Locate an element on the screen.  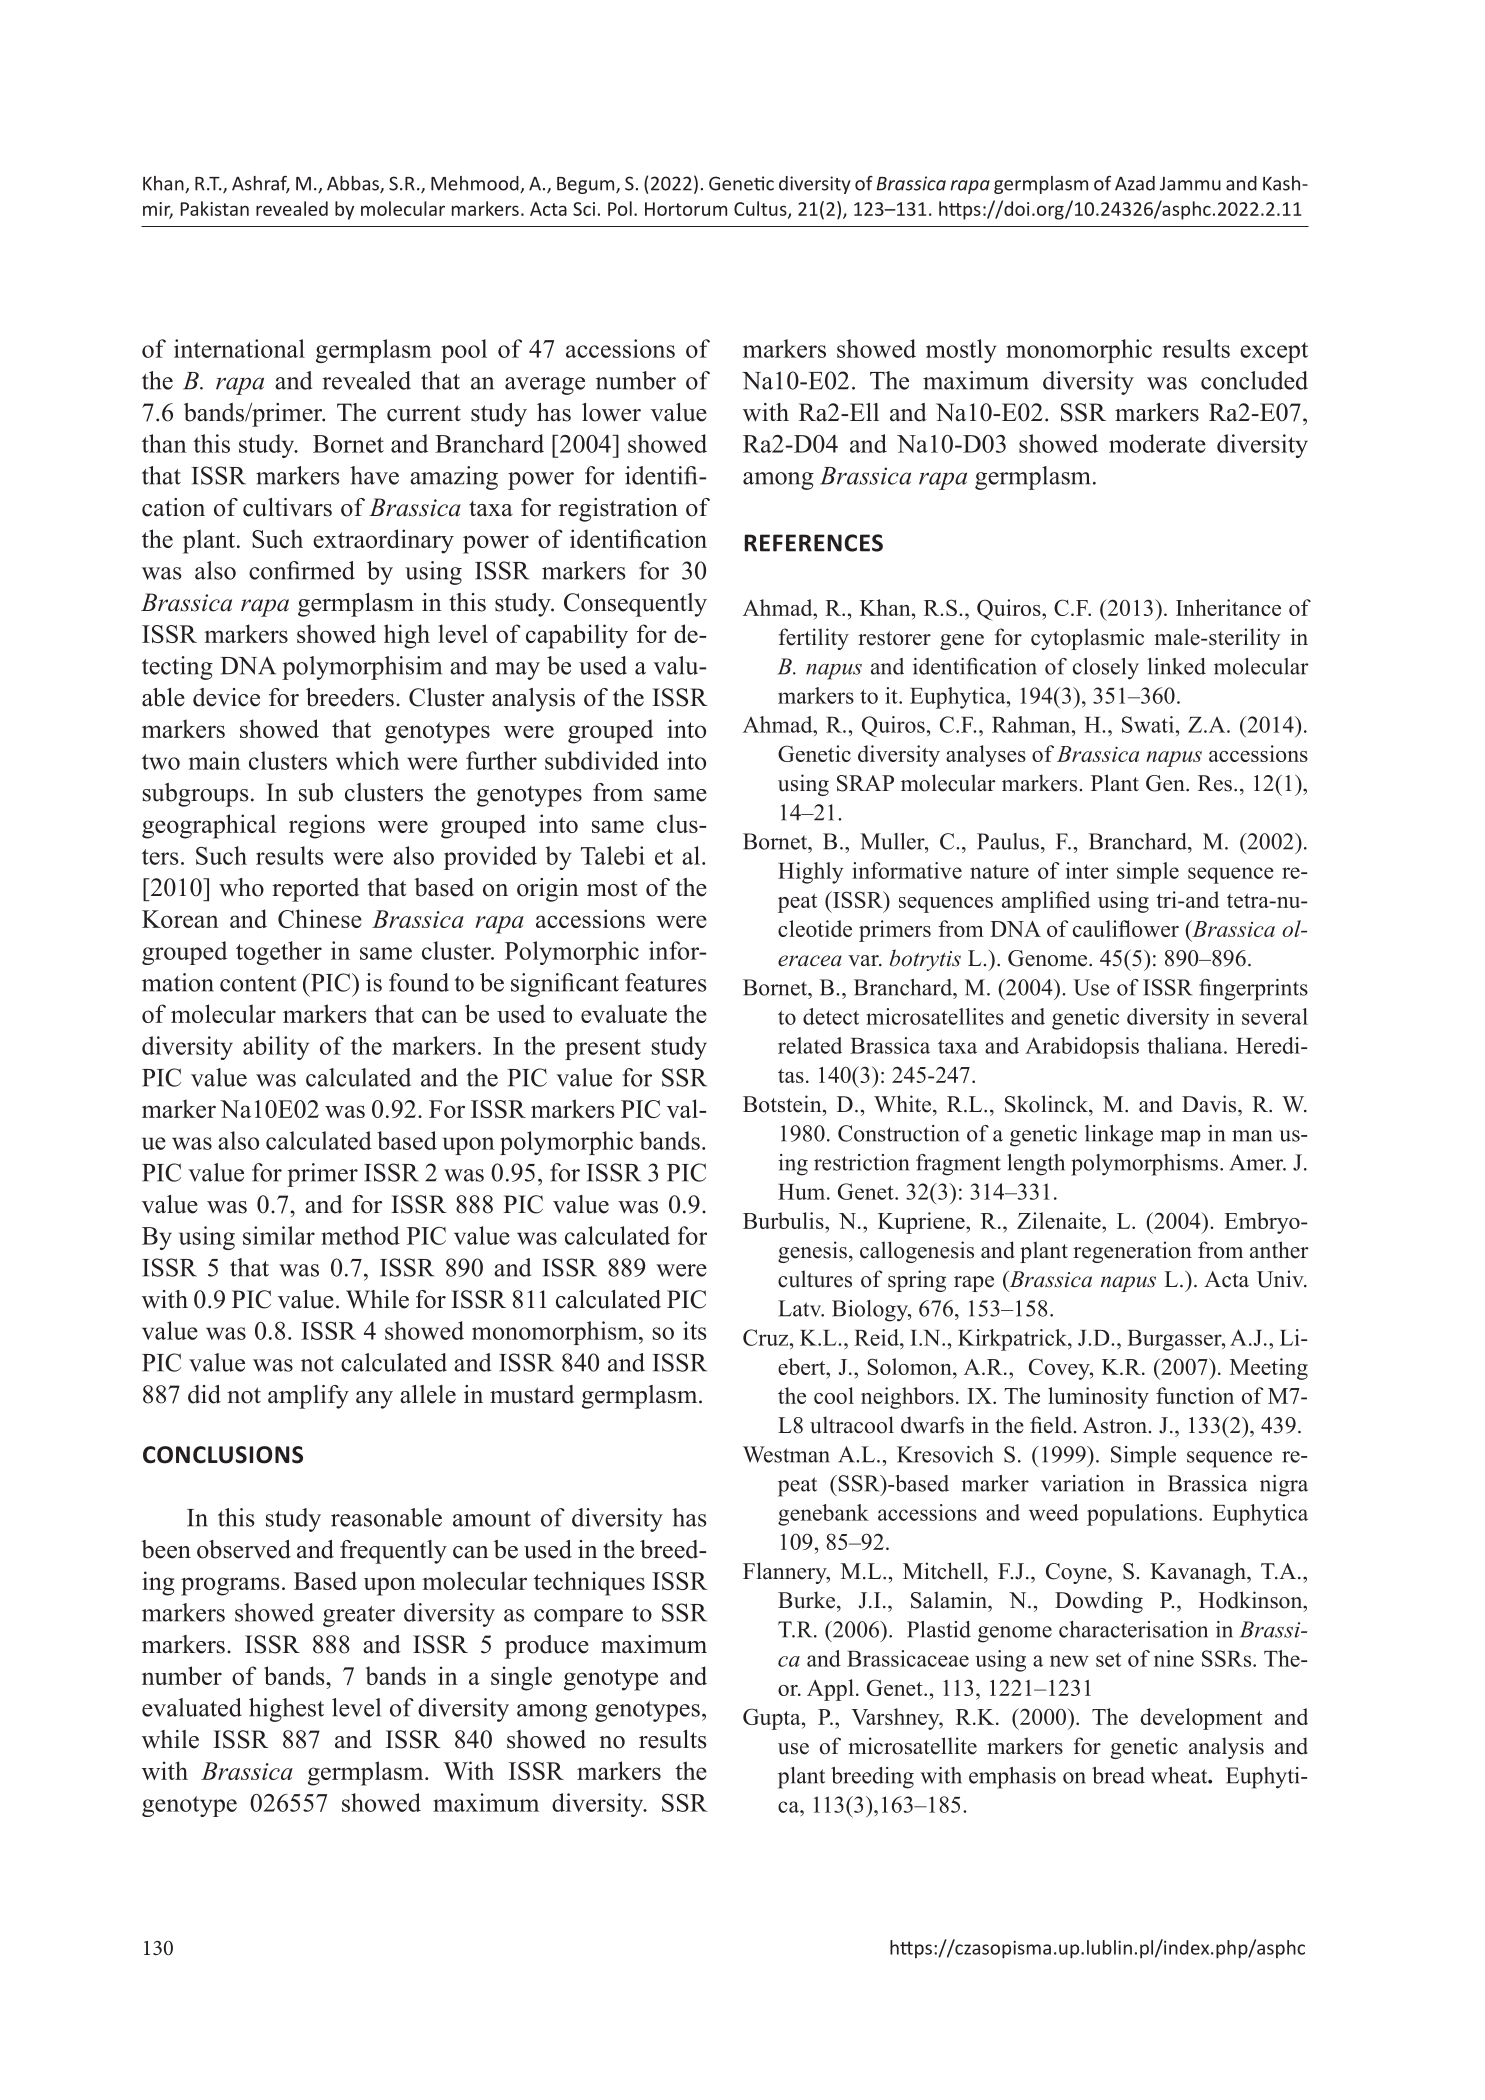
Azad is located at coordinates (1135, 183).
